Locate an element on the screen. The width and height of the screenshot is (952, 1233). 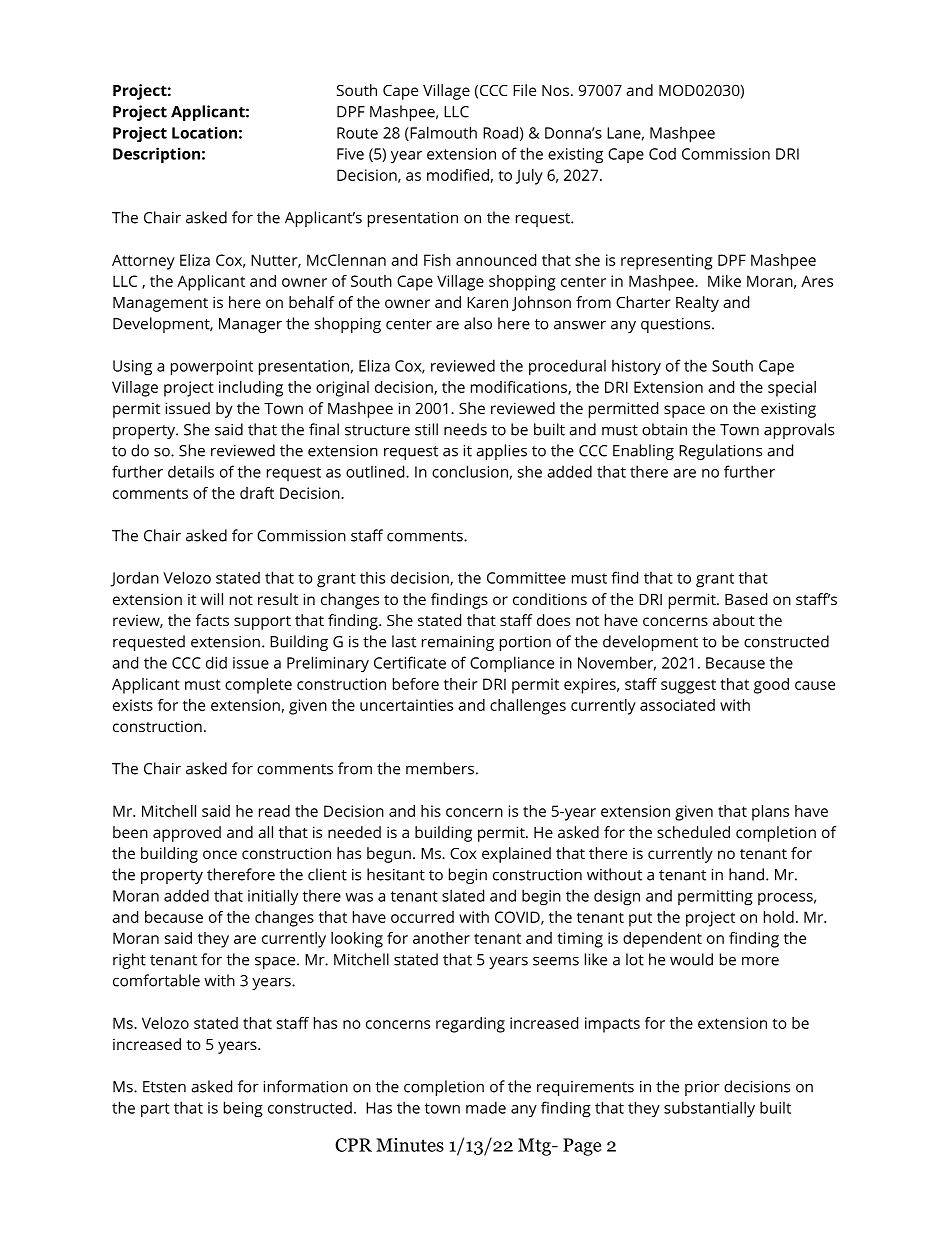
Road is located at coordinates (500, 132).
